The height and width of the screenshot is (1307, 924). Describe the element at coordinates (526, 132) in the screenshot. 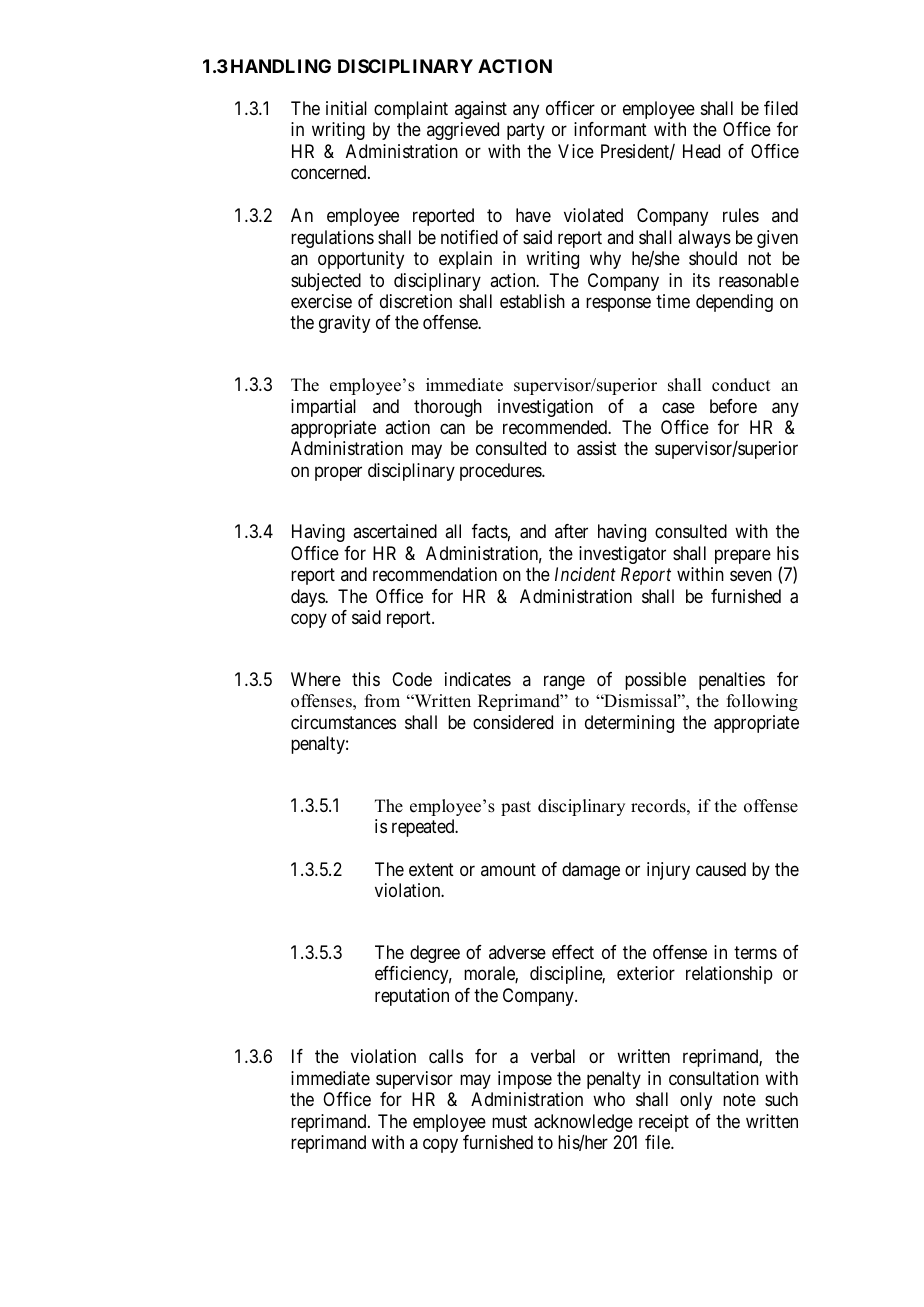

I see `party` at that location.
